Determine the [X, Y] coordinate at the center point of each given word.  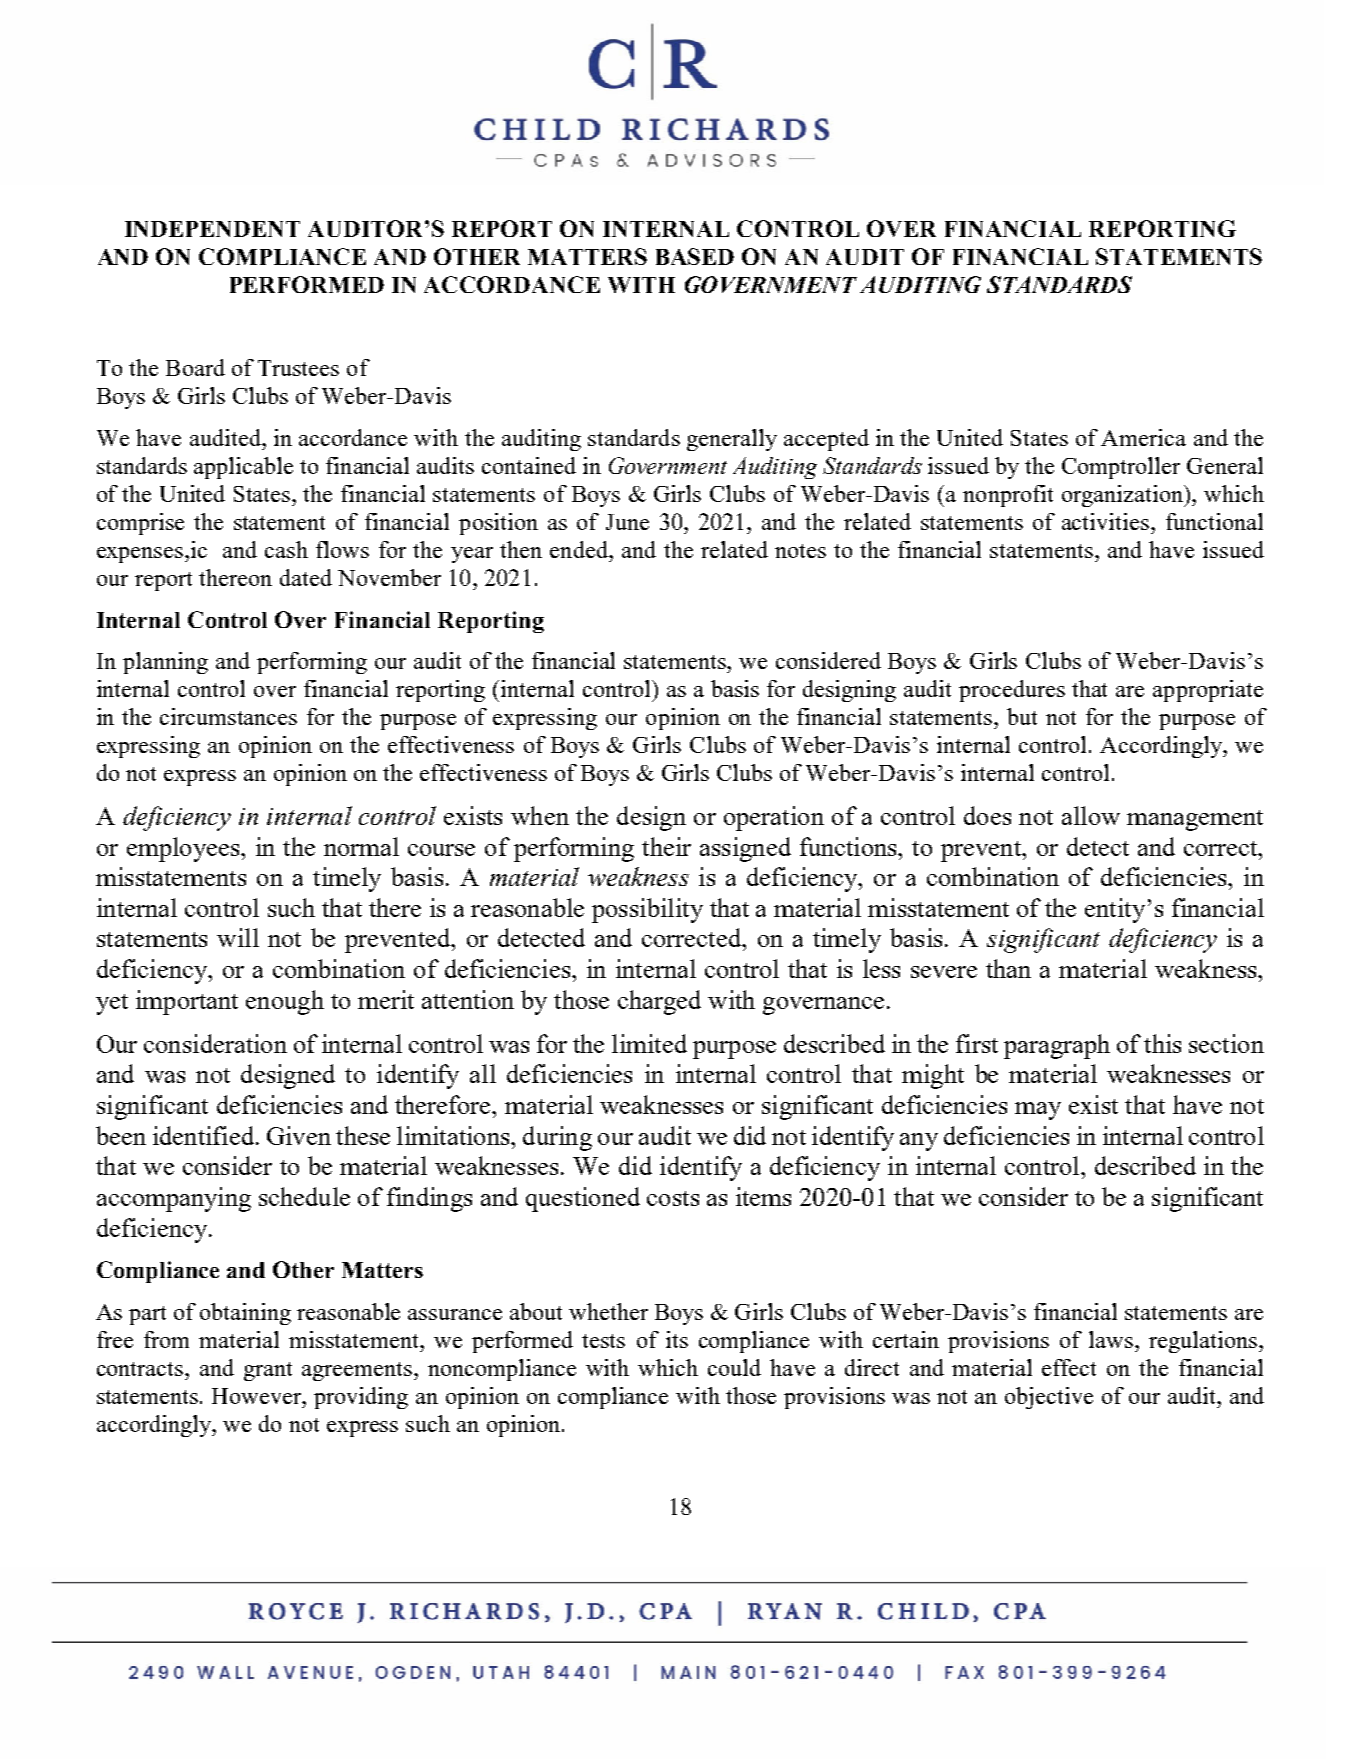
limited [649, 1043]
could [734, 1367]
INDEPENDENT [212, 229]
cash [286, 549]
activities [1105, 521]
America [1143, 437]
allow [1091, 815]
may [1038, 1111]
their [666, 846]
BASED [695, 256]
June [627, 522]
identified [203, 1135]
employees [184, 849]
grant [268, 1371]
